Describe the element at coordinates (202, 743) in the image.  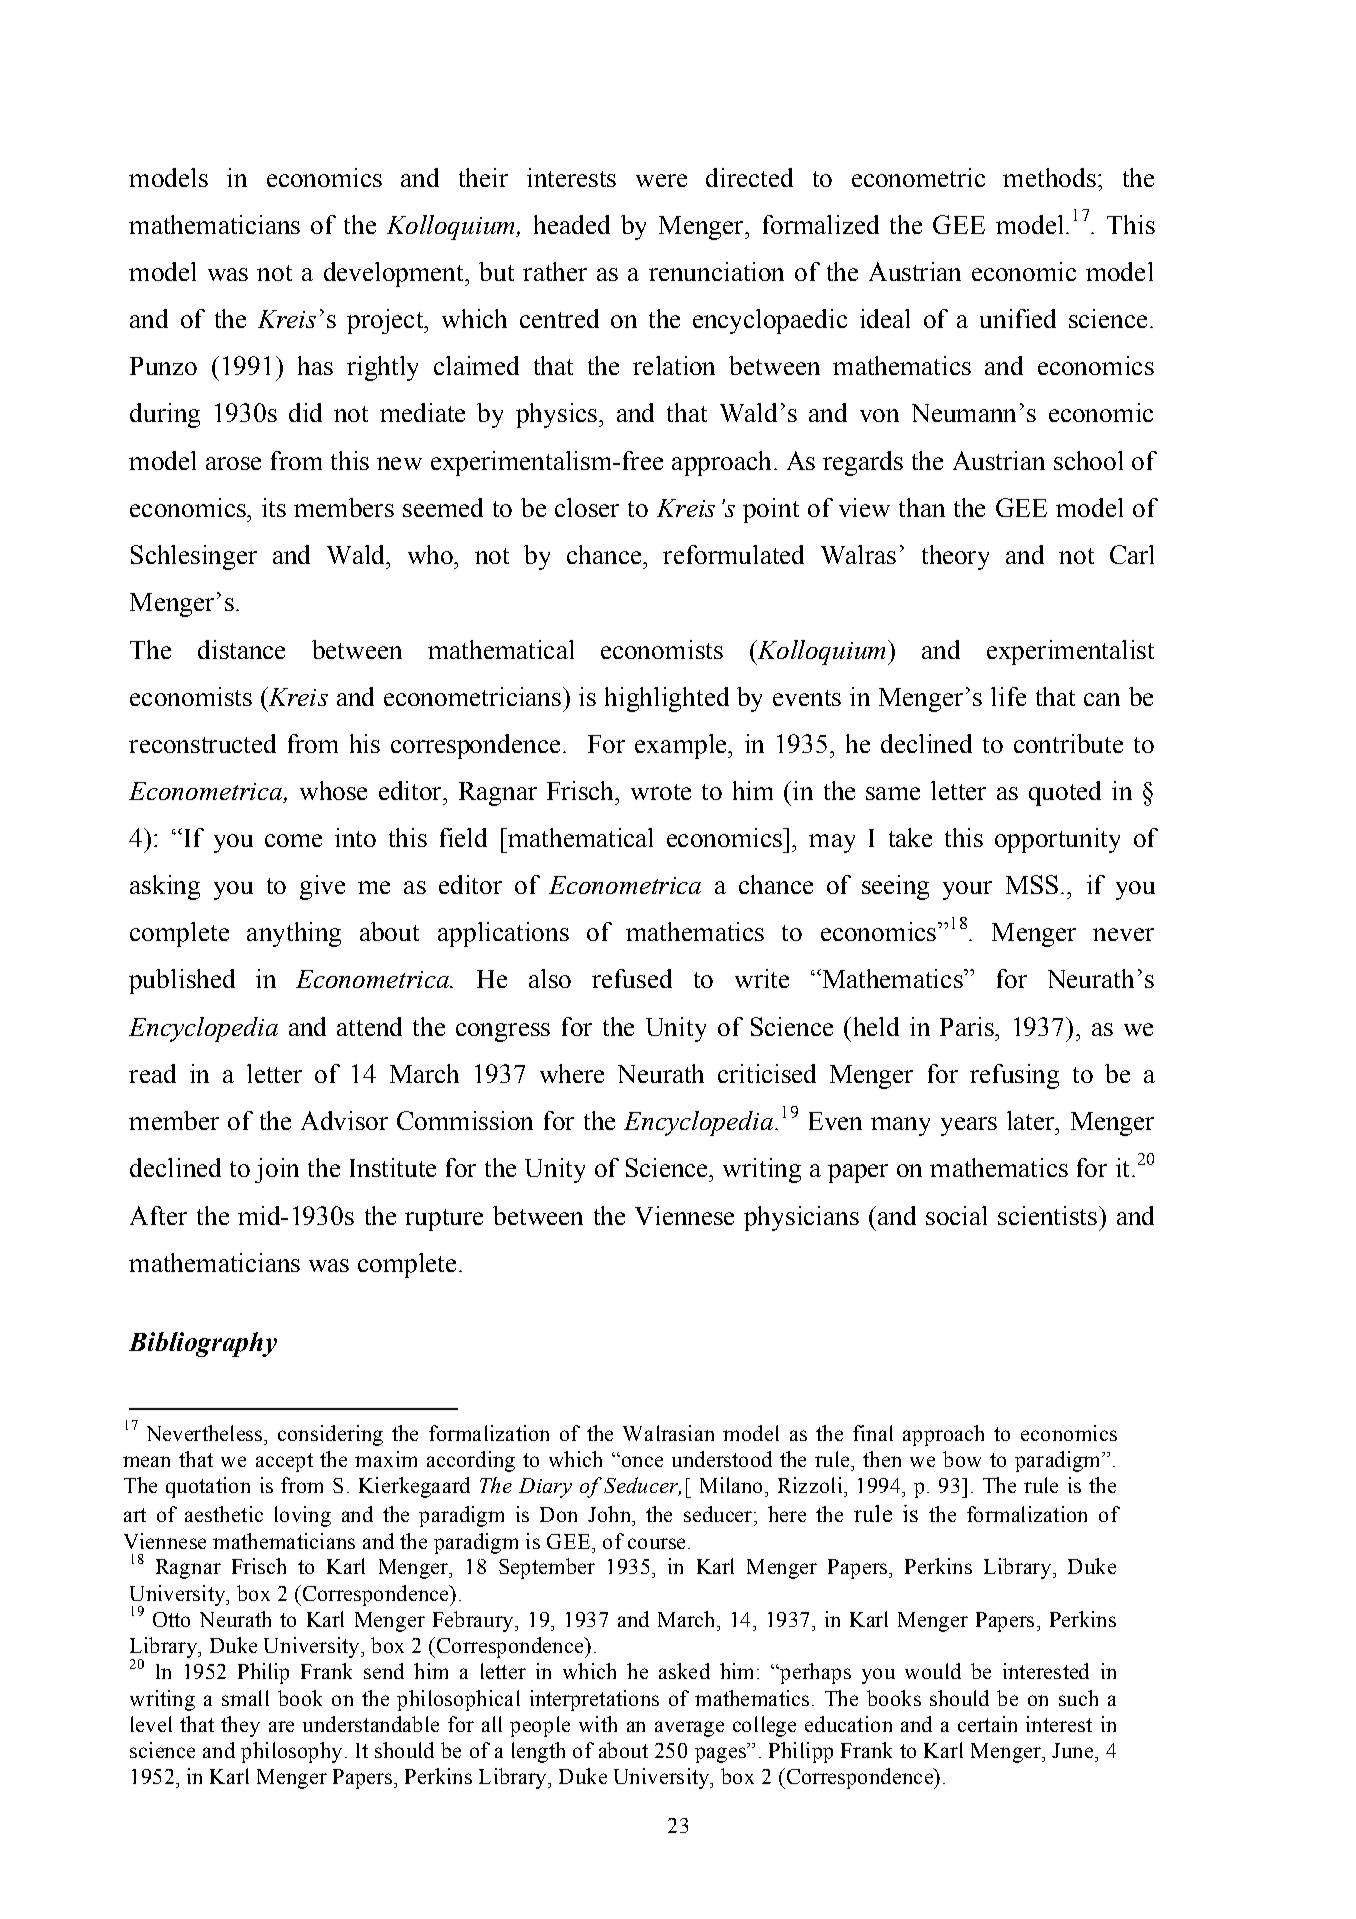
I see `reconstructed` at that location.
